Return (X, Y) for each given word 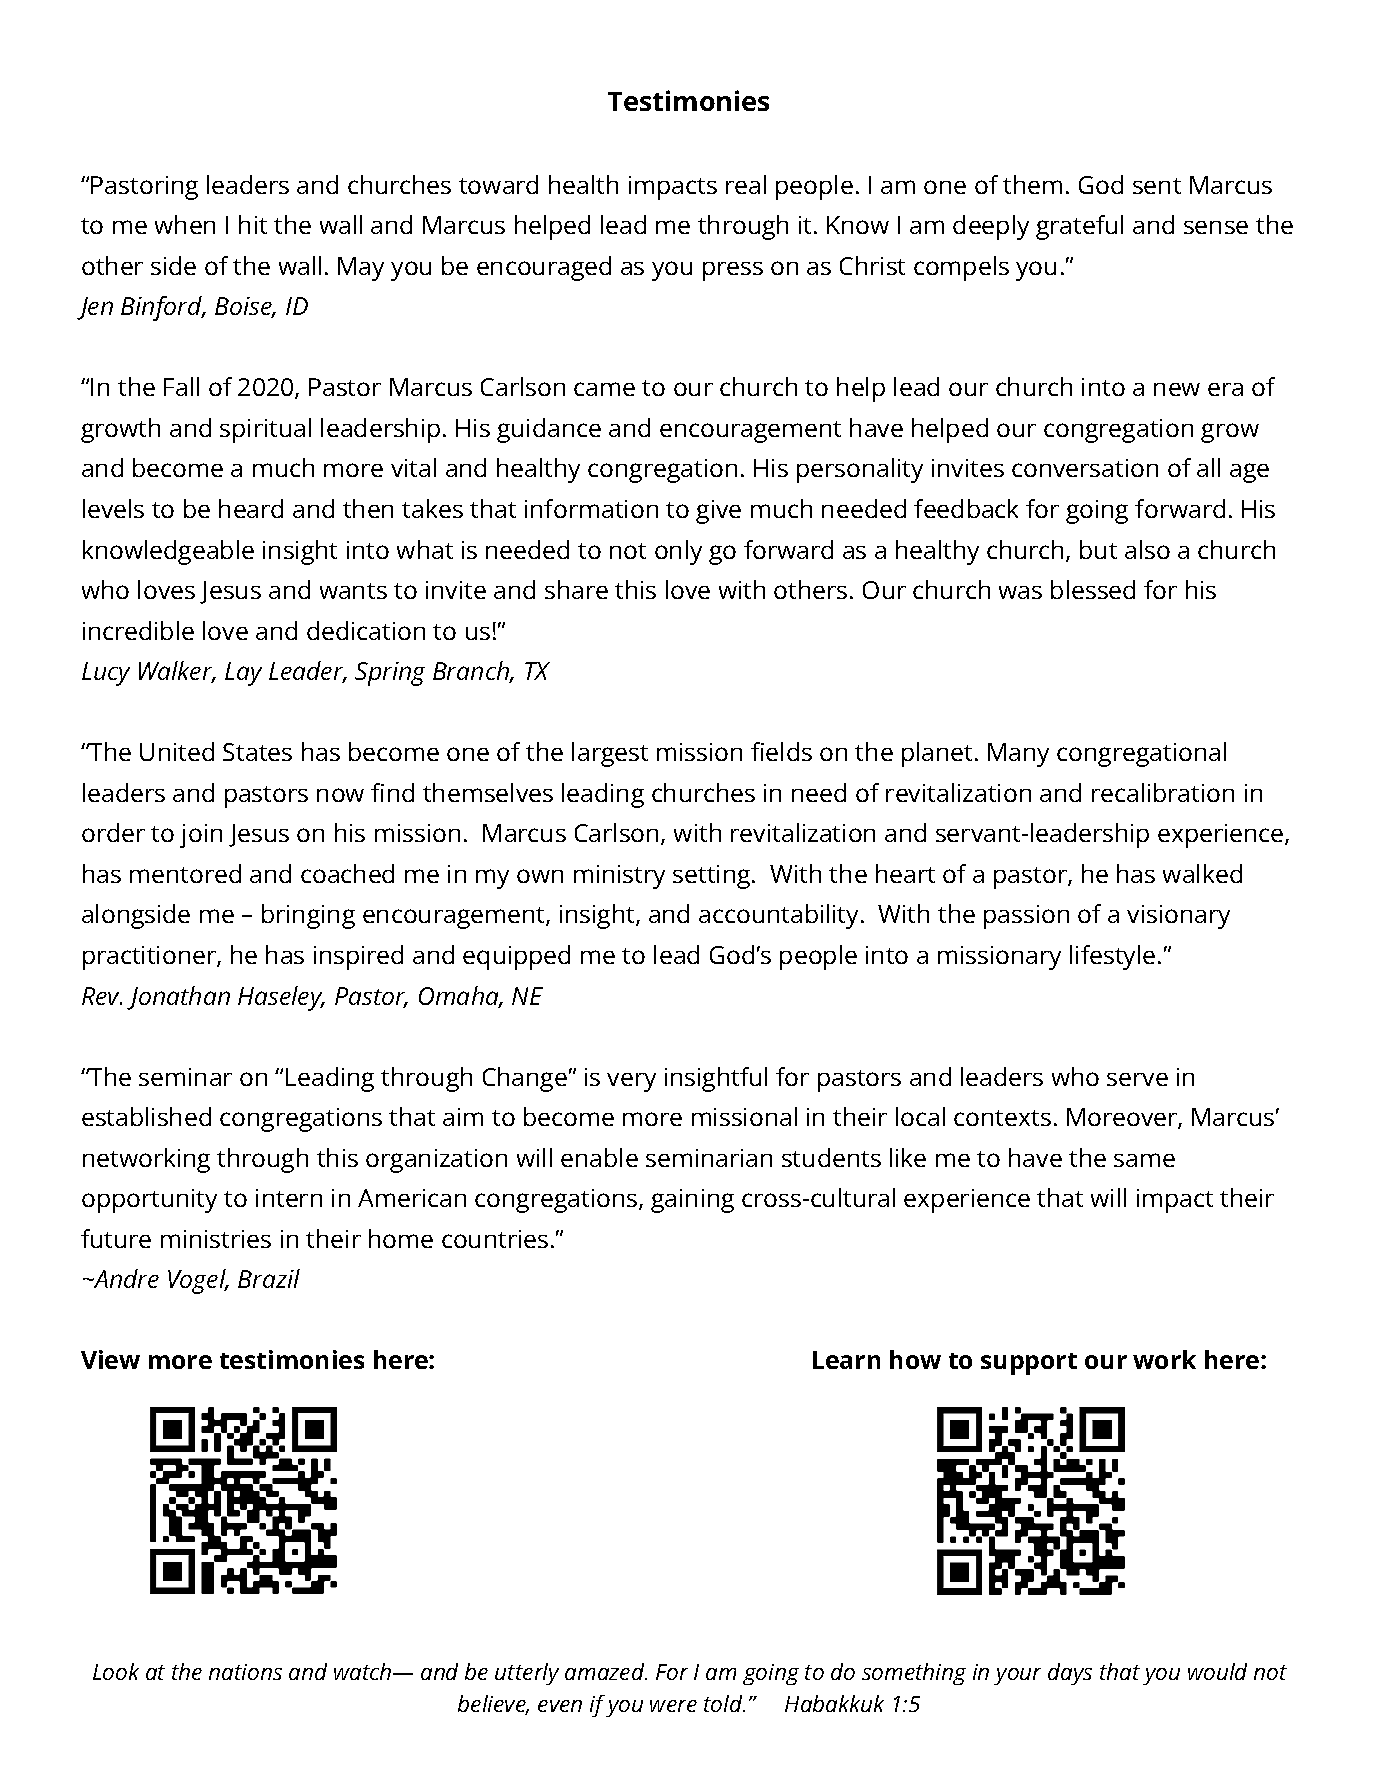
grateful (1079, 227)
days (1070, 1674)
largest (610, 754)
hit (253, 224)
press (733, 271)
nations (245, 1672)
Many (1018, 755)
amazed (606, 1671)
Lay (243, 674)
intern (289, 1198)
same (1144, 1160)
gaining (692, 1201)
